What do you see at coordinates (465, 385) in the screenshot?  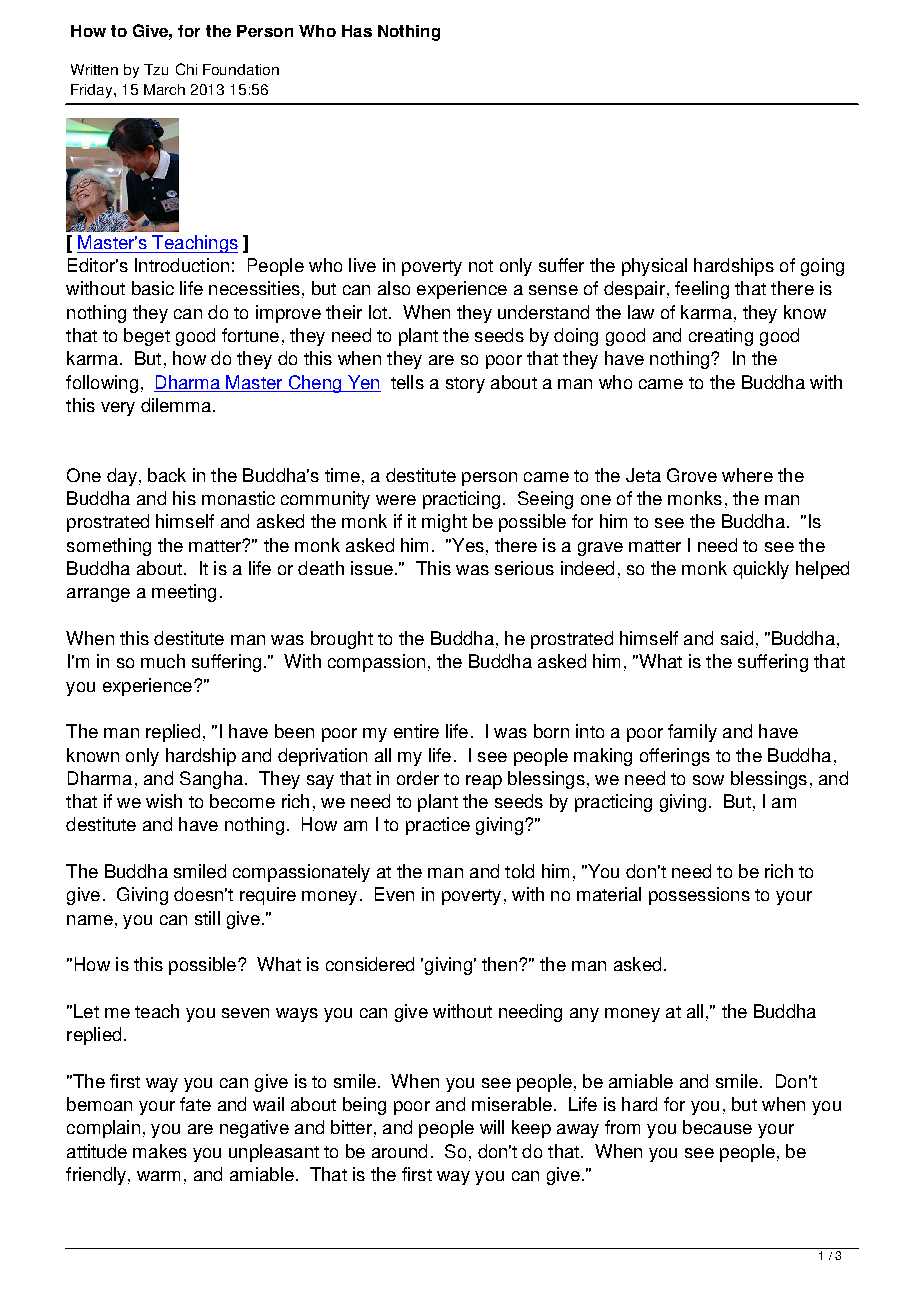 I see `story` at bounding box center [465, 385].
